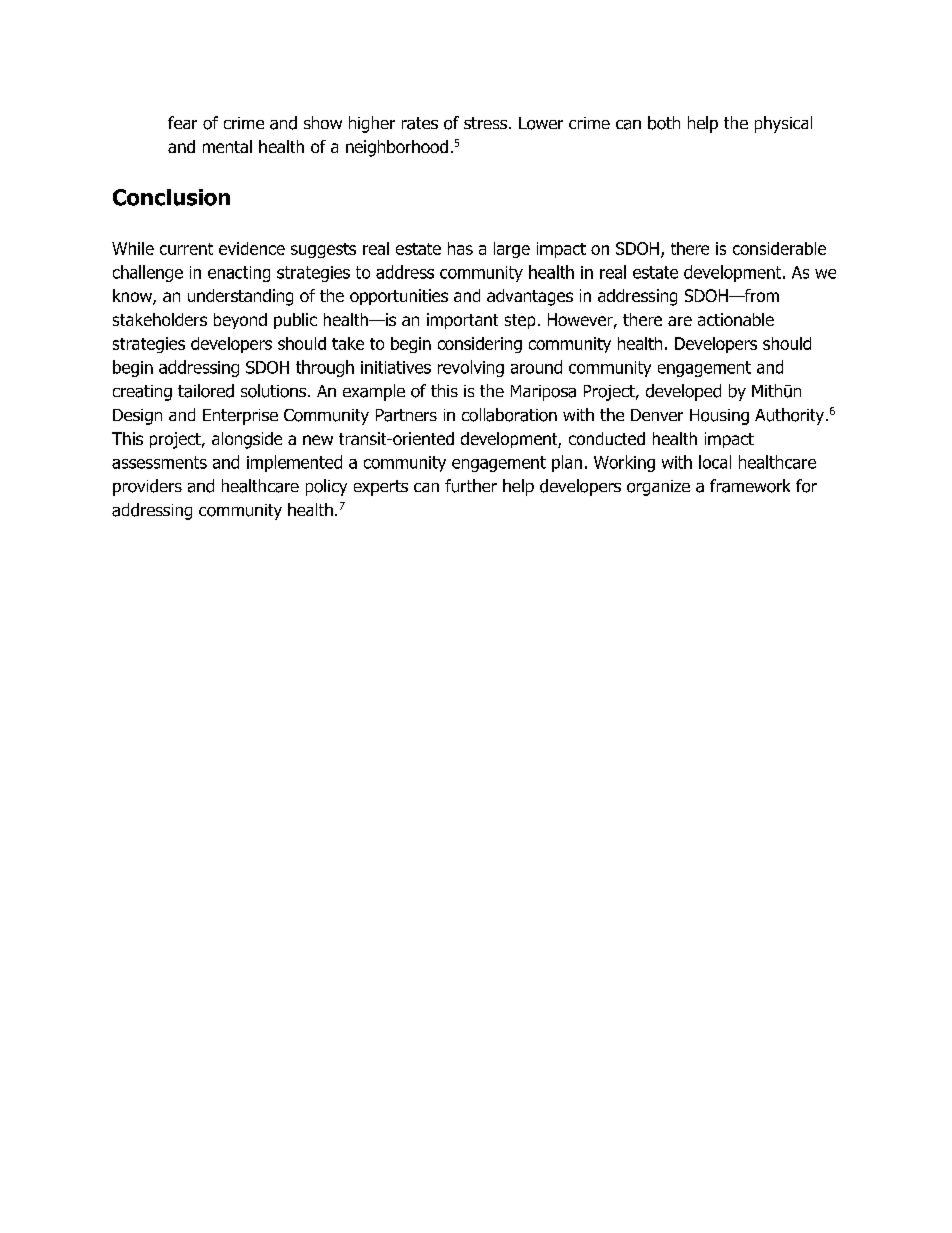 The width and height of the image is (952, 1233). Describe the element at coordinates (783, 124) in the image. I see `physical` at that location.
